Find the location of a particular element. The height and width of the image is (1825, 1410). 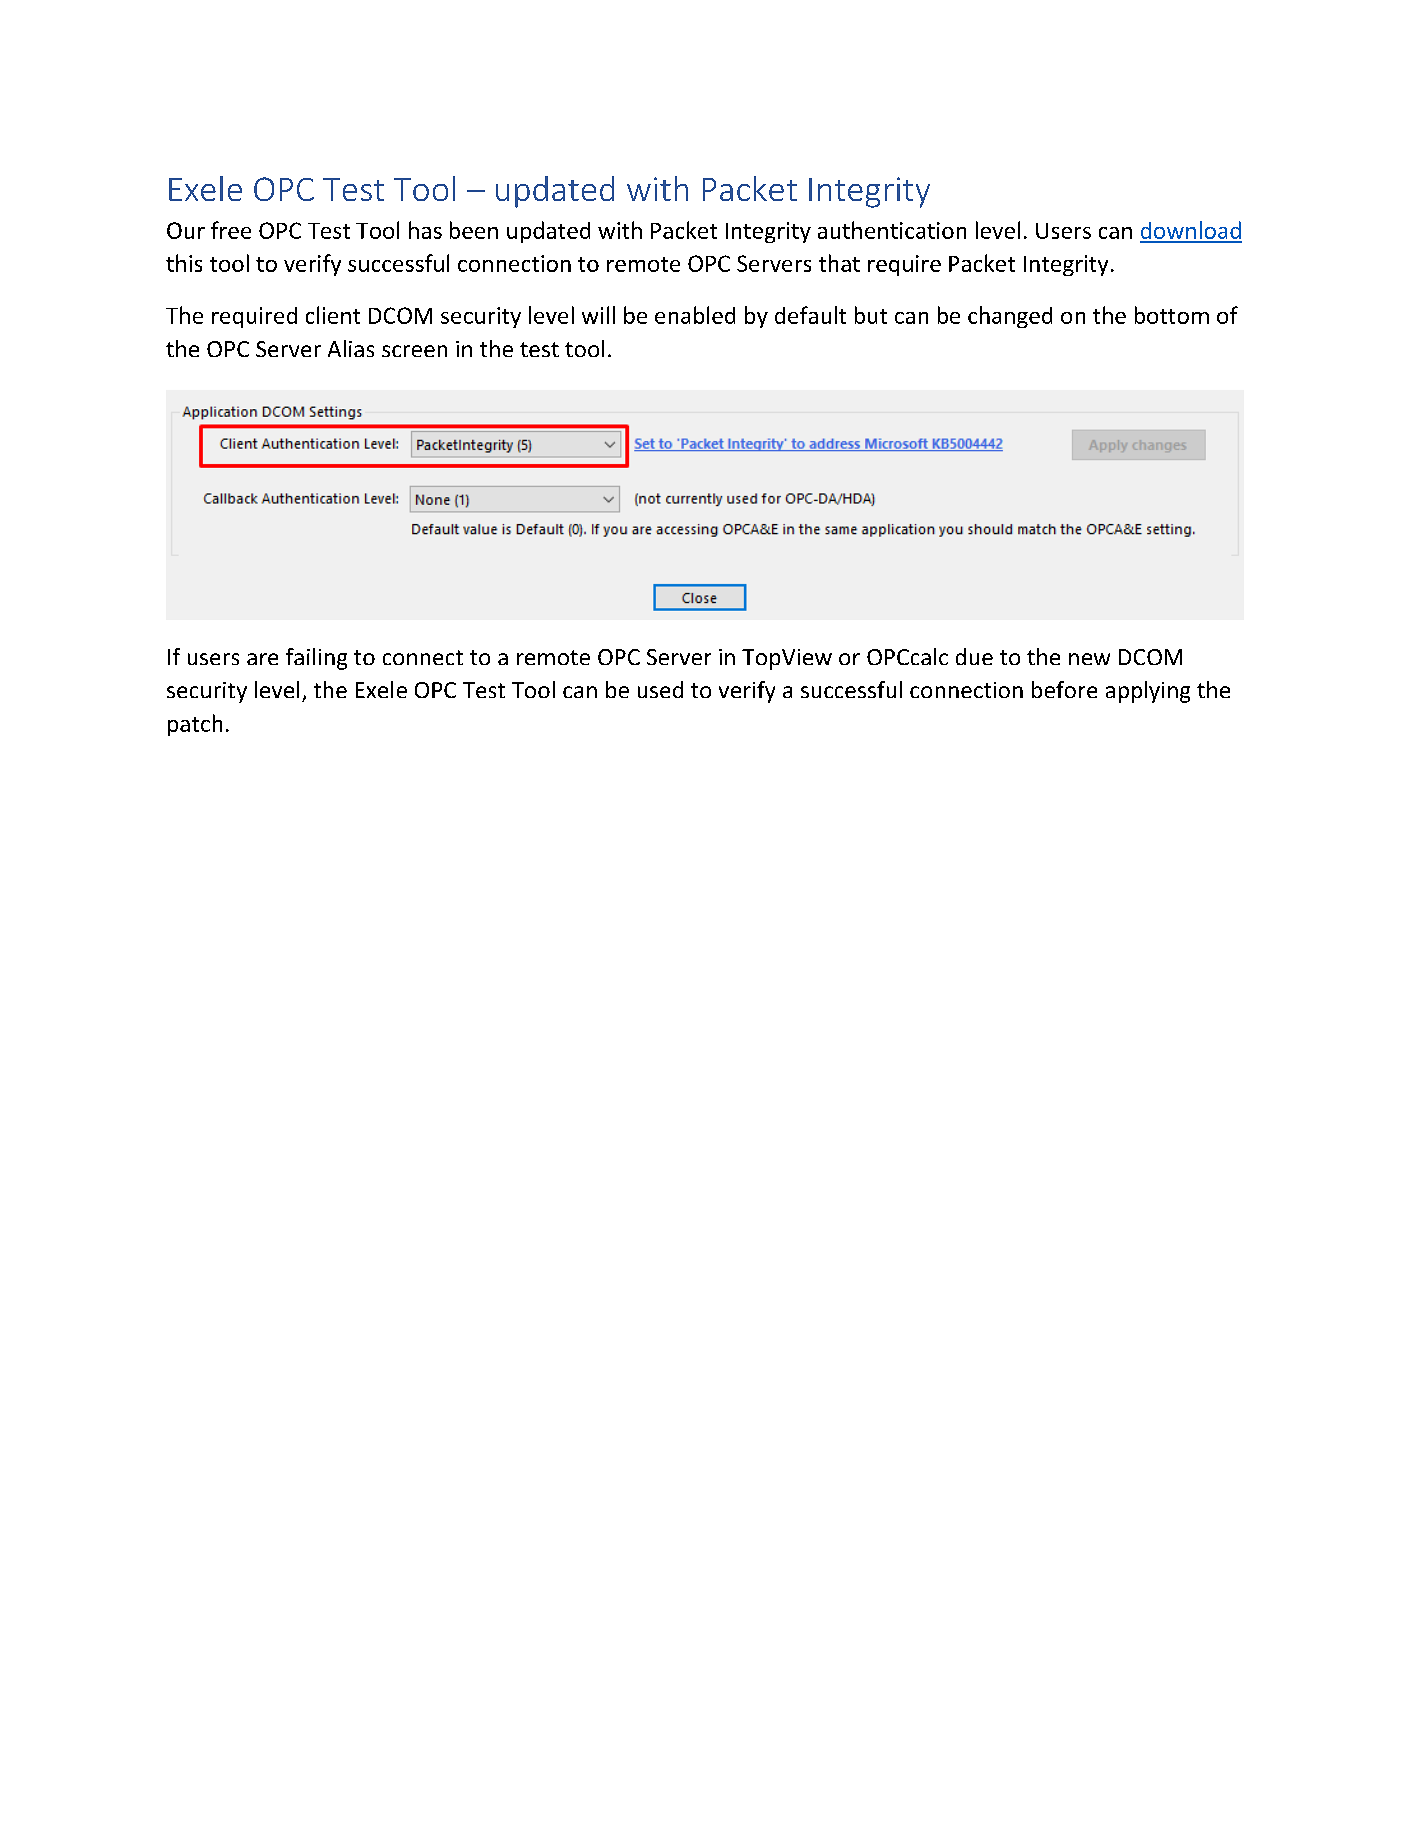

that is located at coordinates (839, 263).
